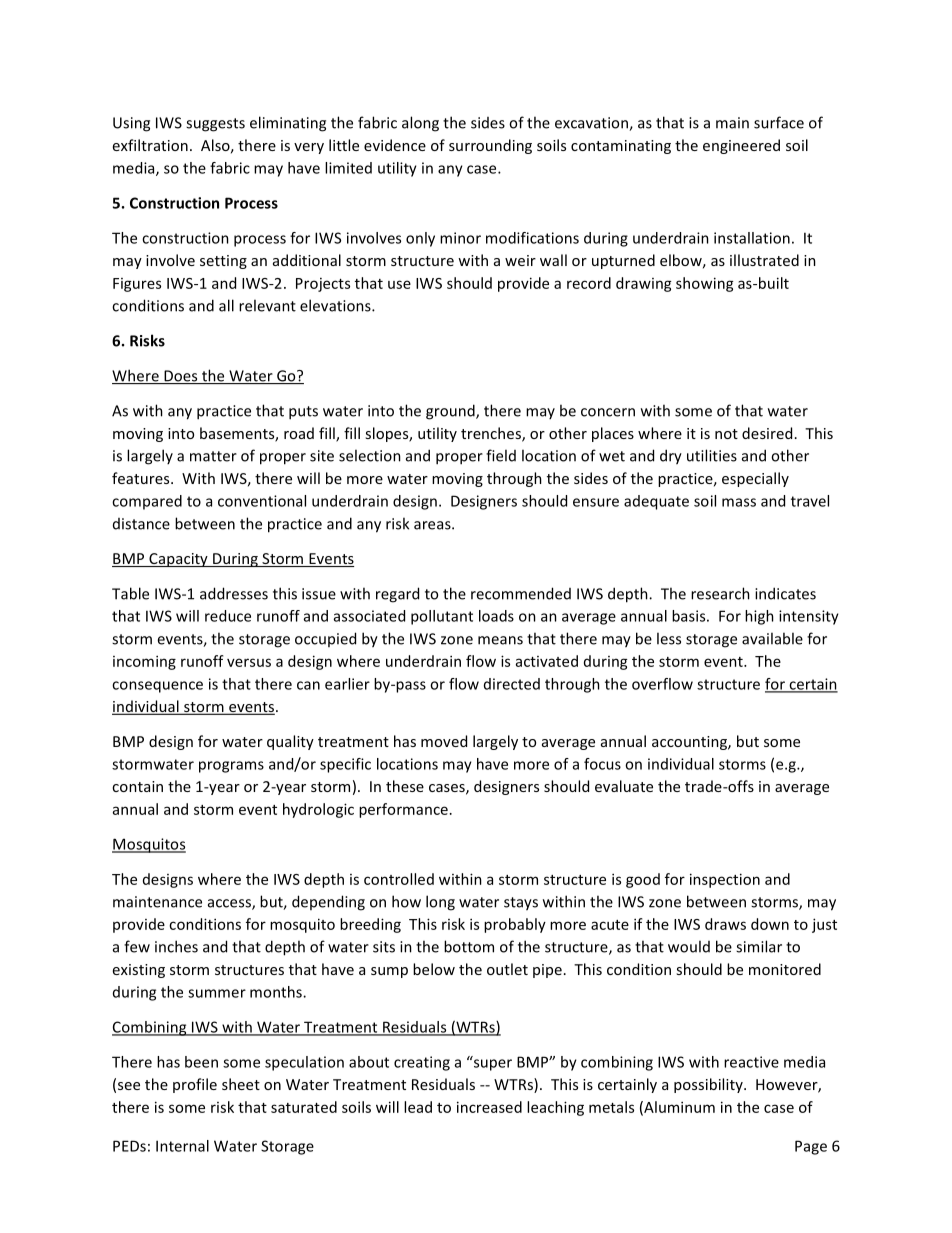 The height and width of the screenshot is (1233, 952). I want to click on programs, so click(231, 767).
